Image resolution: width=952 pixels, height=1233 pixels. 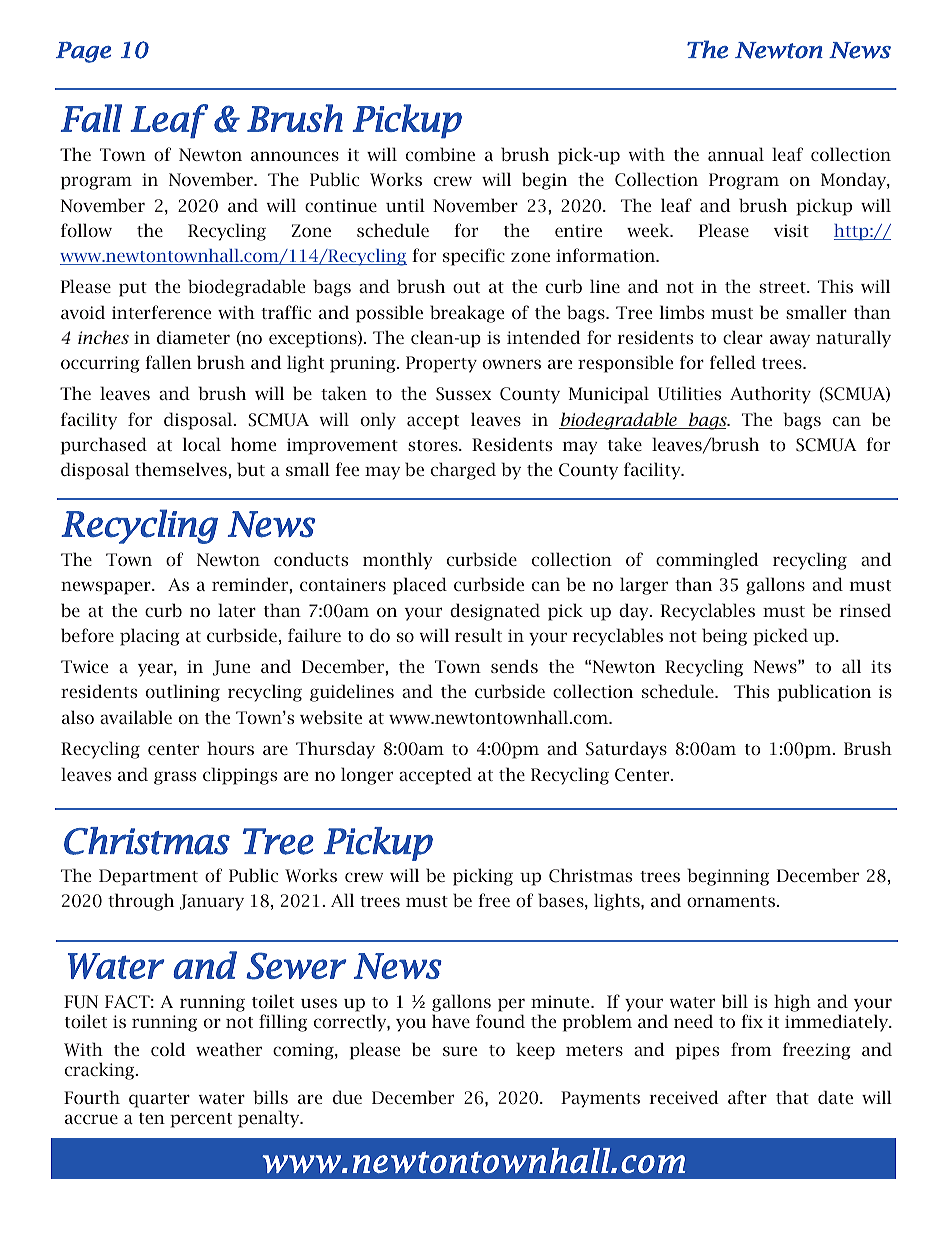 What do you see at coordinates (736, 154) in the image?
I see `annual` at bounding box center [736, 154].
